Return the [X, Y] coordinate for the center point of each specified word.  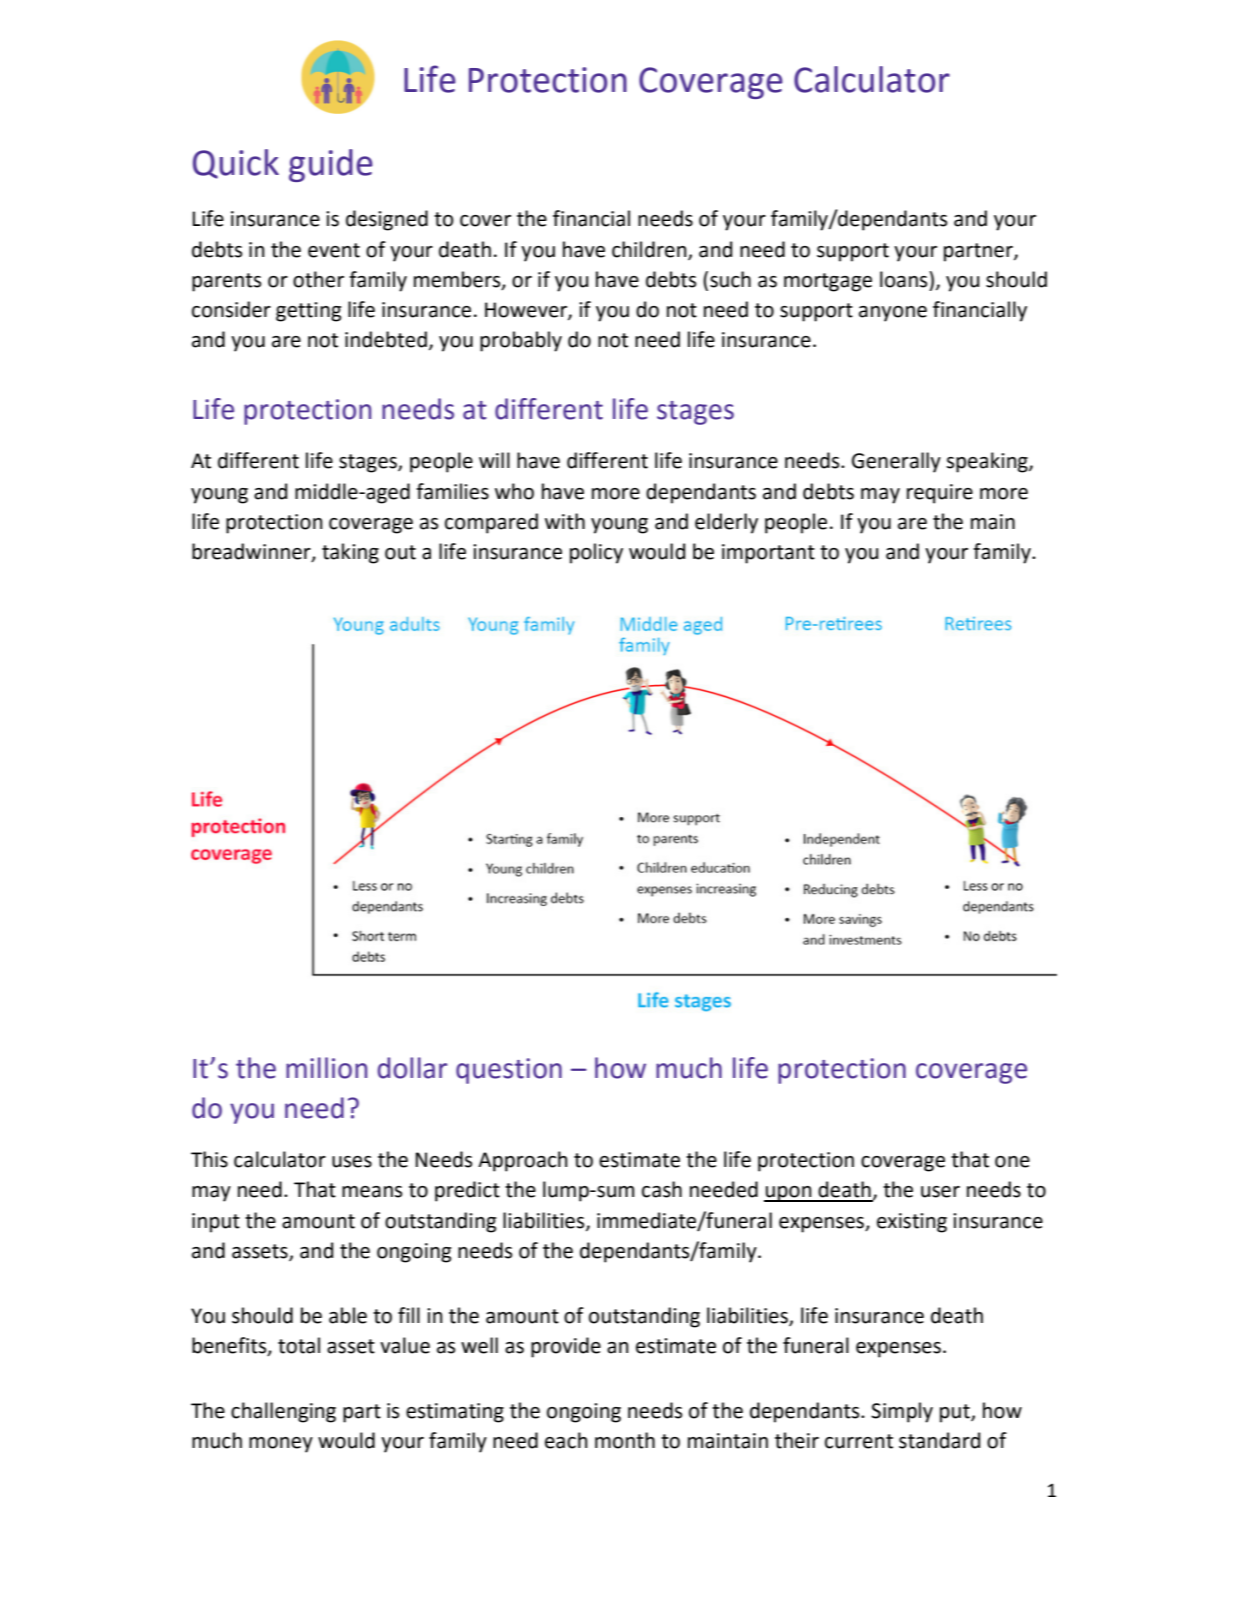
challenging [283, 1412]
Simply [902, 1412]
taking [350, 553]
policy [596, 553]
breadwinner [252, 552]
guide [331, 165]
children [650, 250]
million [326, 1068]
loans [905, 279]
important [768, 554]
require [940, 494]
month [625, 1440]
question [509, 1071]
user [940, 1192]
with [565, 521]
